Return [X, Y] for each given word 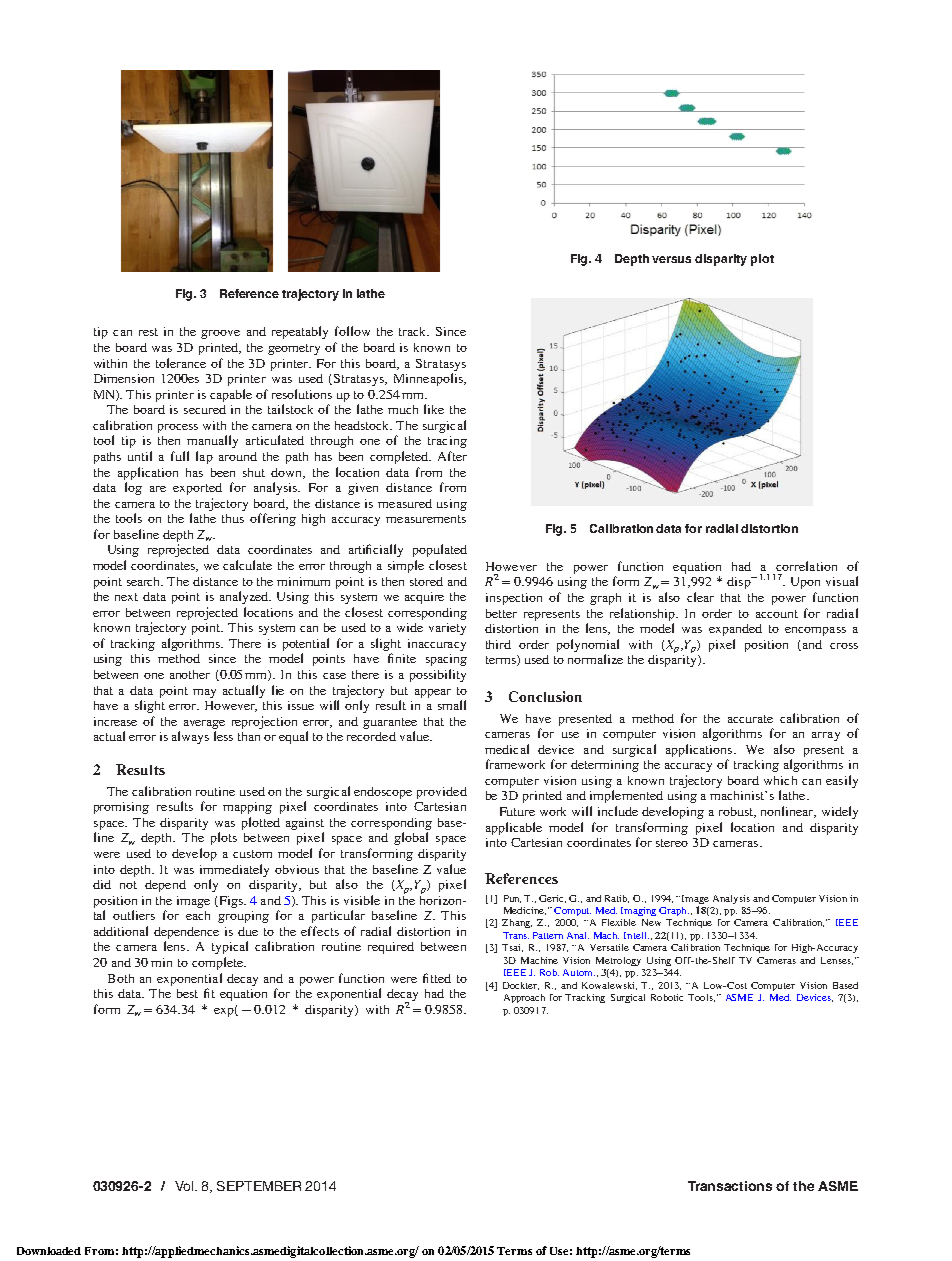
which [780, 780]
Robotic [667, 997]
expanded [735, 630]
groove [220, 334]
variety [447, 629]
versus [671, 259]
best [187, 993]
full [180, 456]
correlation [806, 566]
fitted [437, 978]
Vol [184, 1186]
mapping [247, 808]
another [190, 674]
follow [352, 331]
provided [442, 793]
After [452, 456]
